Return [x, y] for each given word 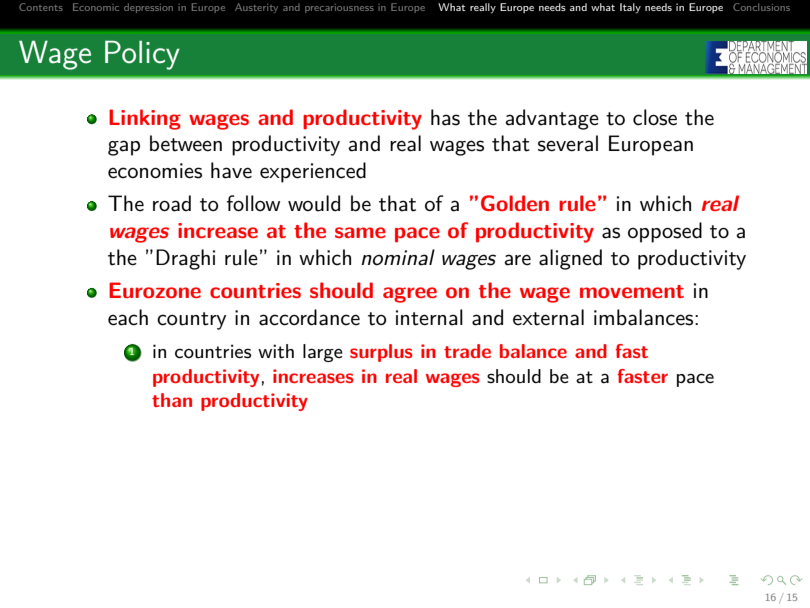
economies [155, 171]
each [128, 317]
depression [148, 8]
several [568, 143]
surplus [381, 353]
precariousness [339, 8]
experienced [313, 172]
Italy [630, 8]
